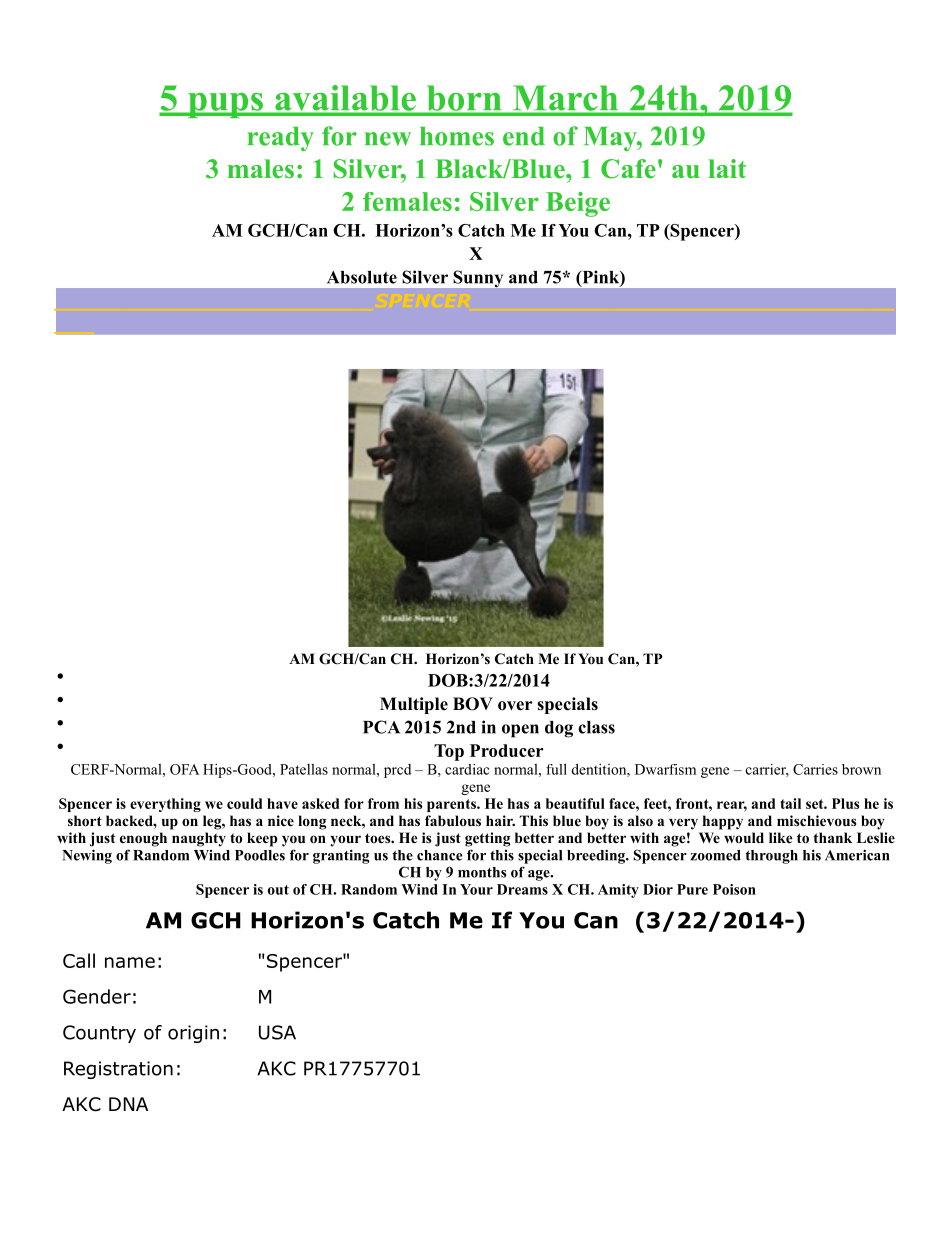 Image resolution: width=952 pixels, height=1233 pixels. I want to click on pups, so click(225, 105).
